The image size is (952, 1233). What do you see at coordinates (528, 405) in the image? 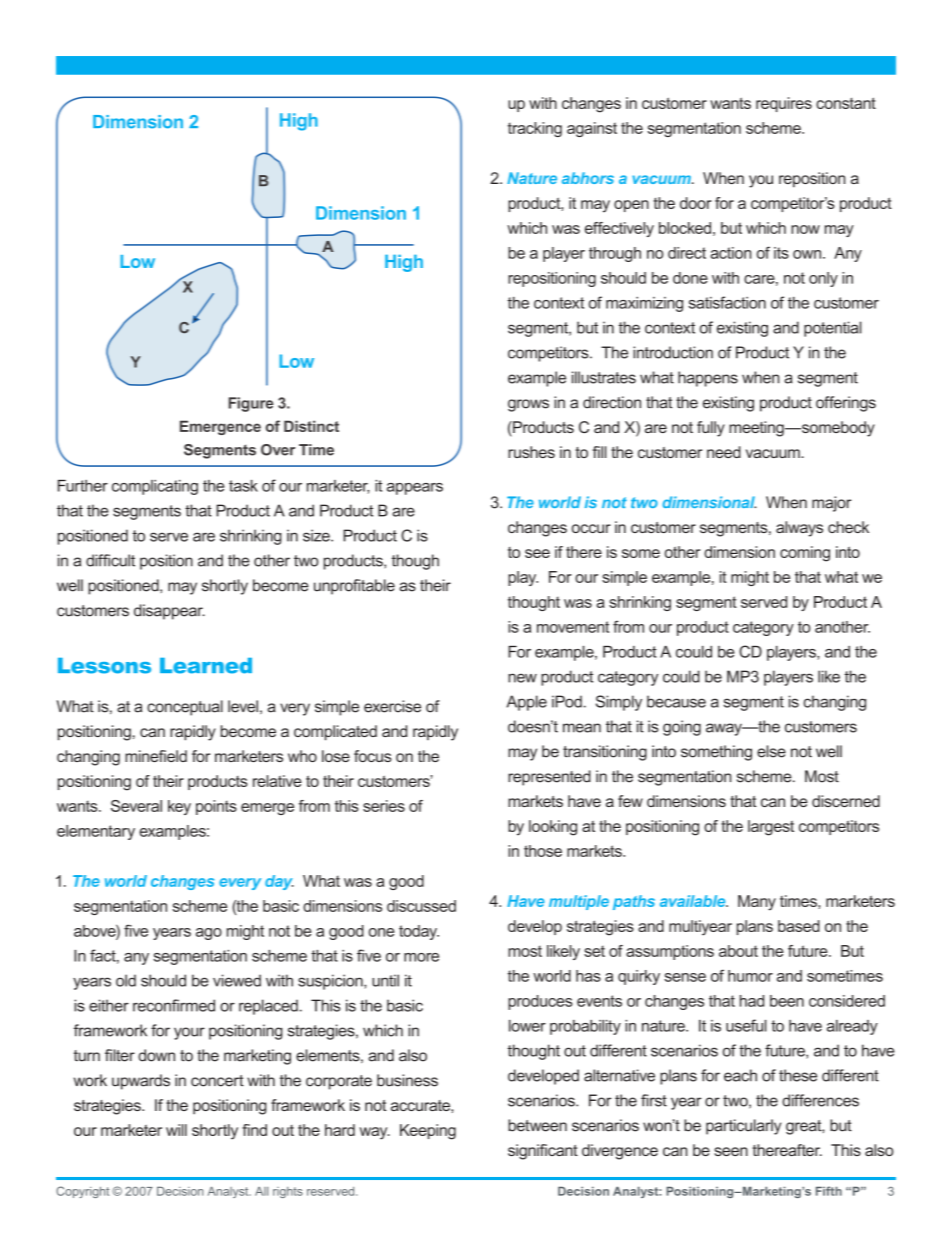
I see `grows` at bounding box center [528, 405].
